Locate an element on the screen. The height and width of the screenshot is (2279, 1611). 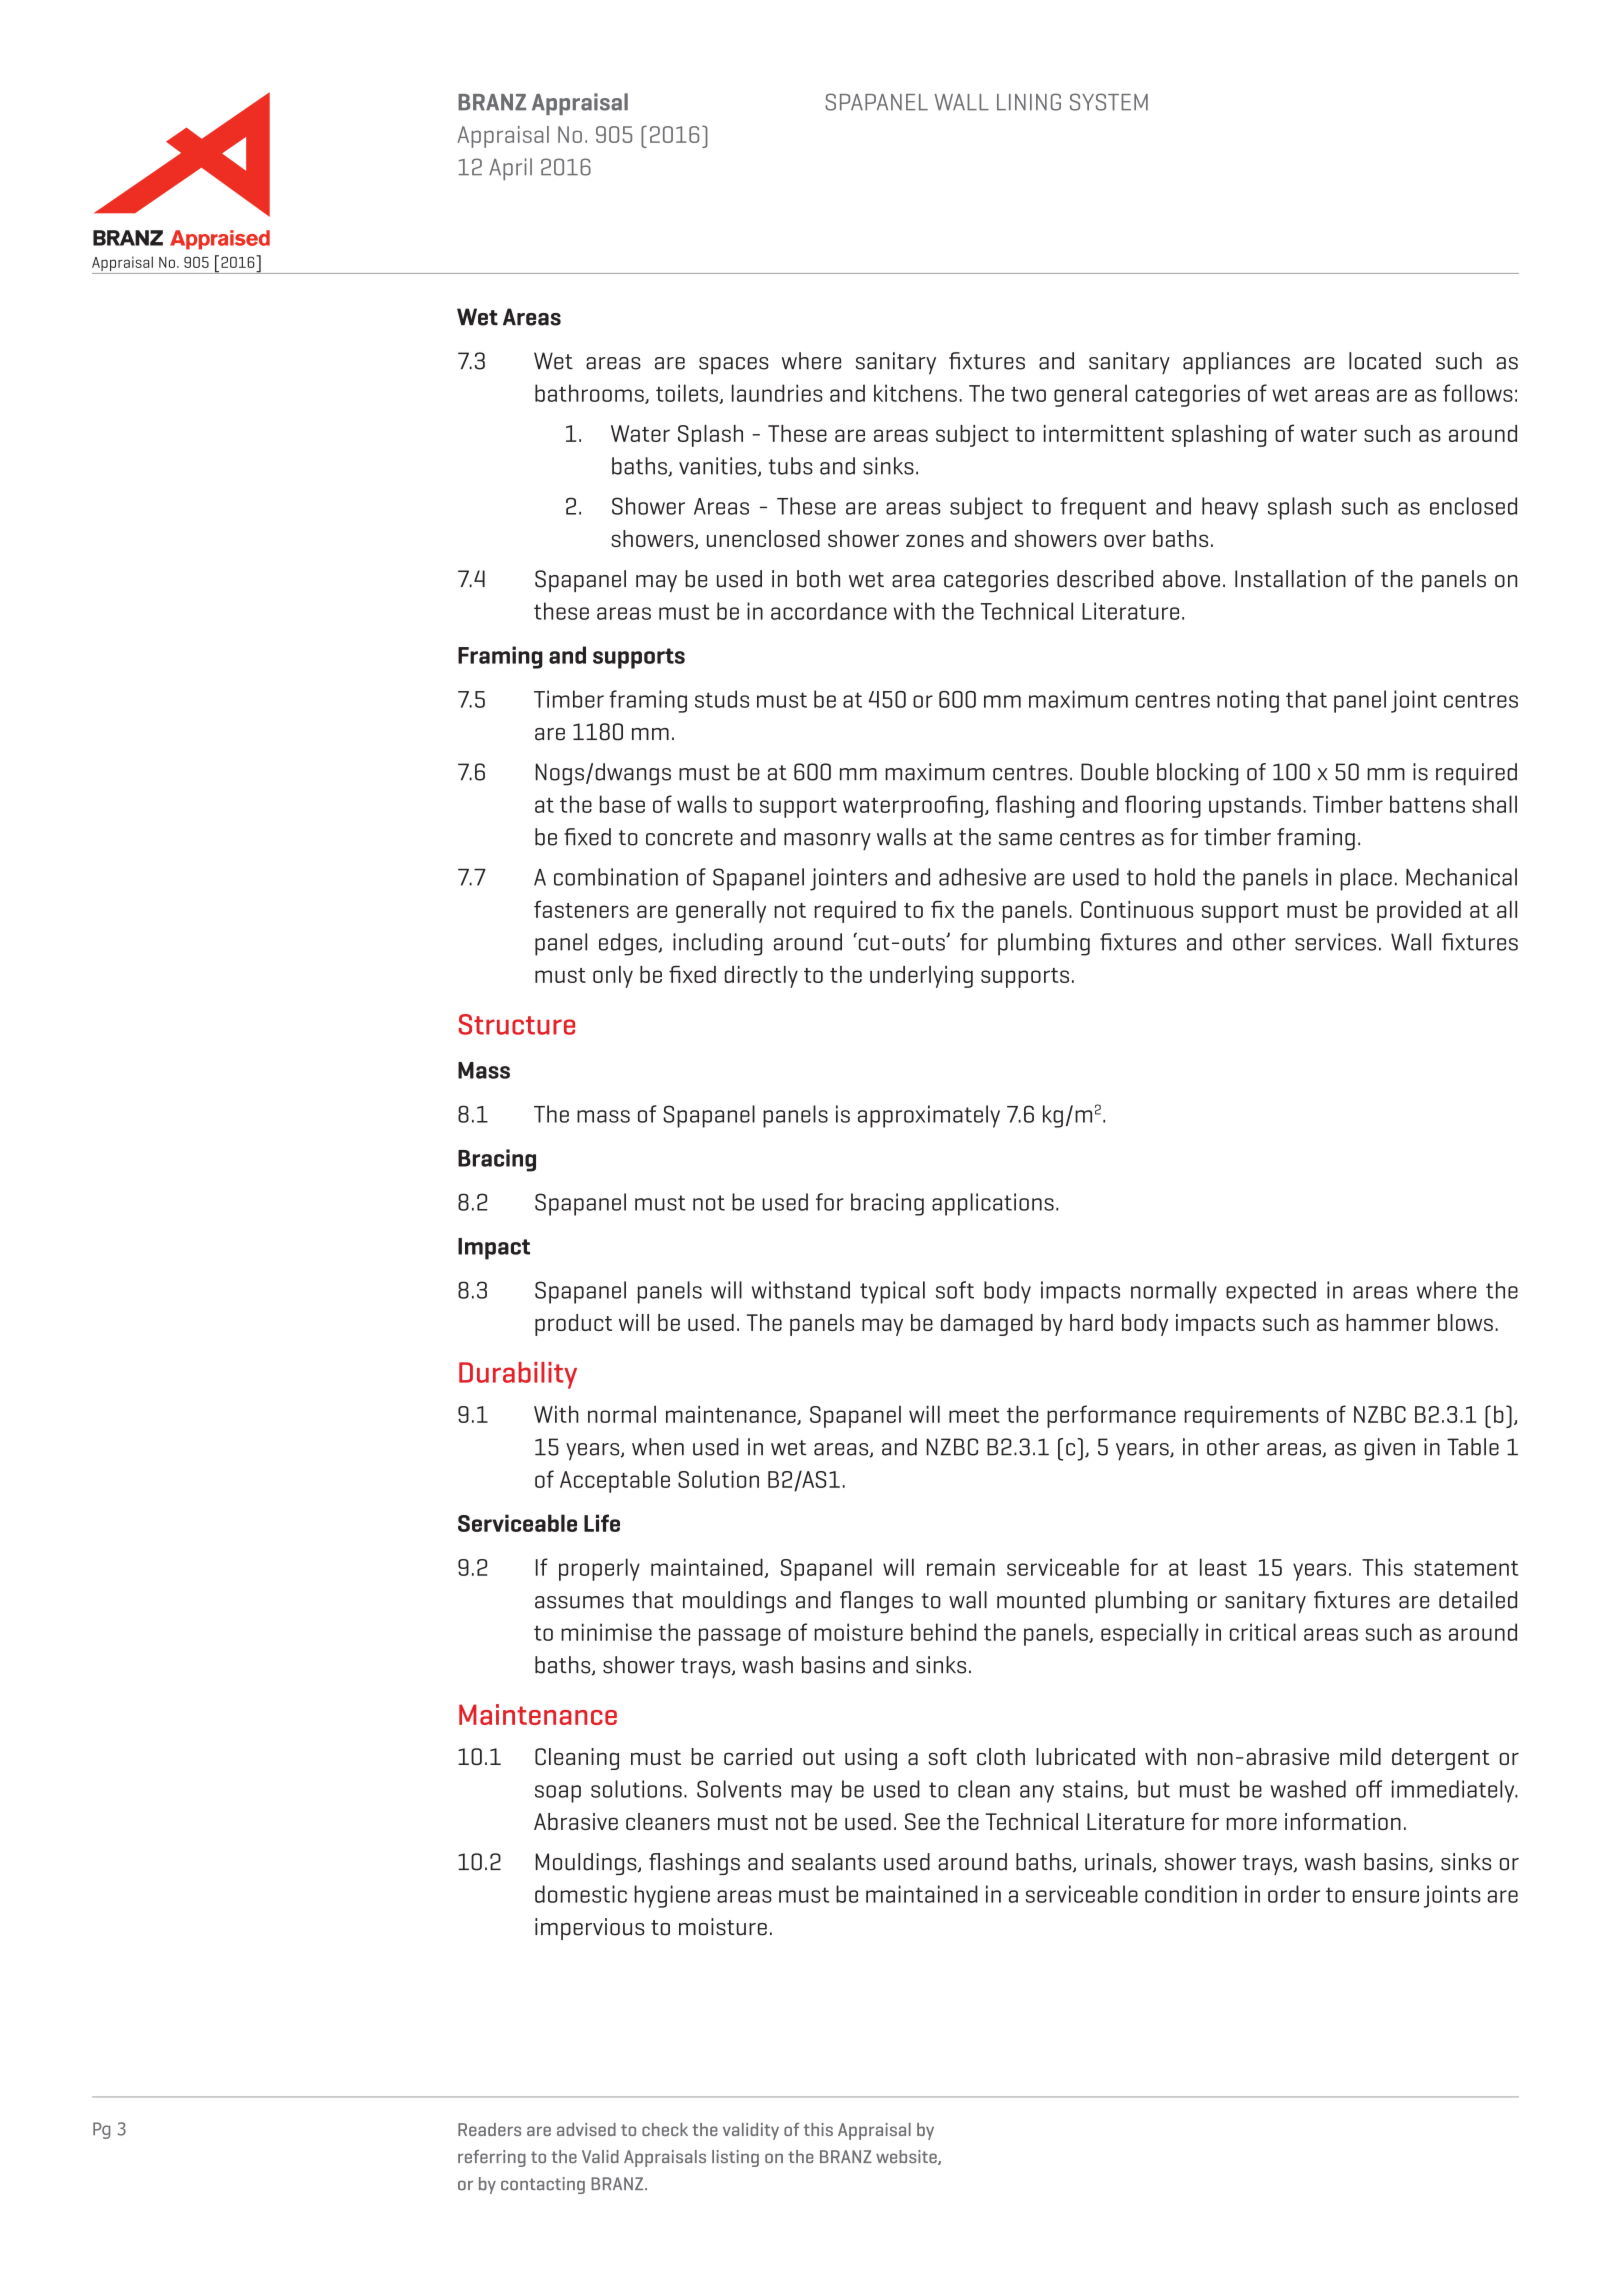
Structure is located at coordinates (517, 1024).
